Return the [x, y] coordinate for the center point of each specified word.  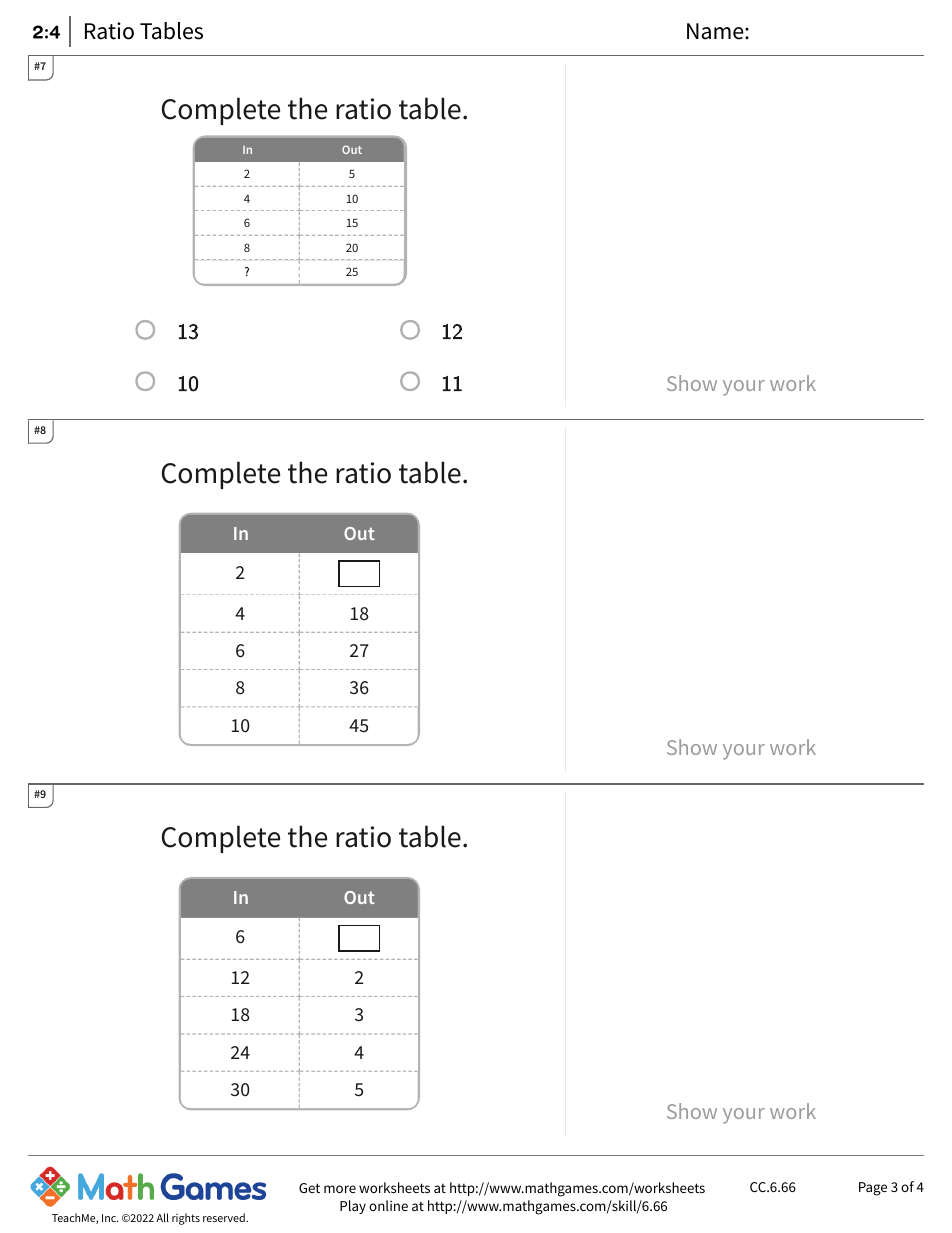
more [340, 1189]
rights [186, 1219]
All [162, 1217]
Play [353, 1207]
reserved [225, 1217]
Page [873, 1189]
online [388, 1205]
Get [309, 1188]
